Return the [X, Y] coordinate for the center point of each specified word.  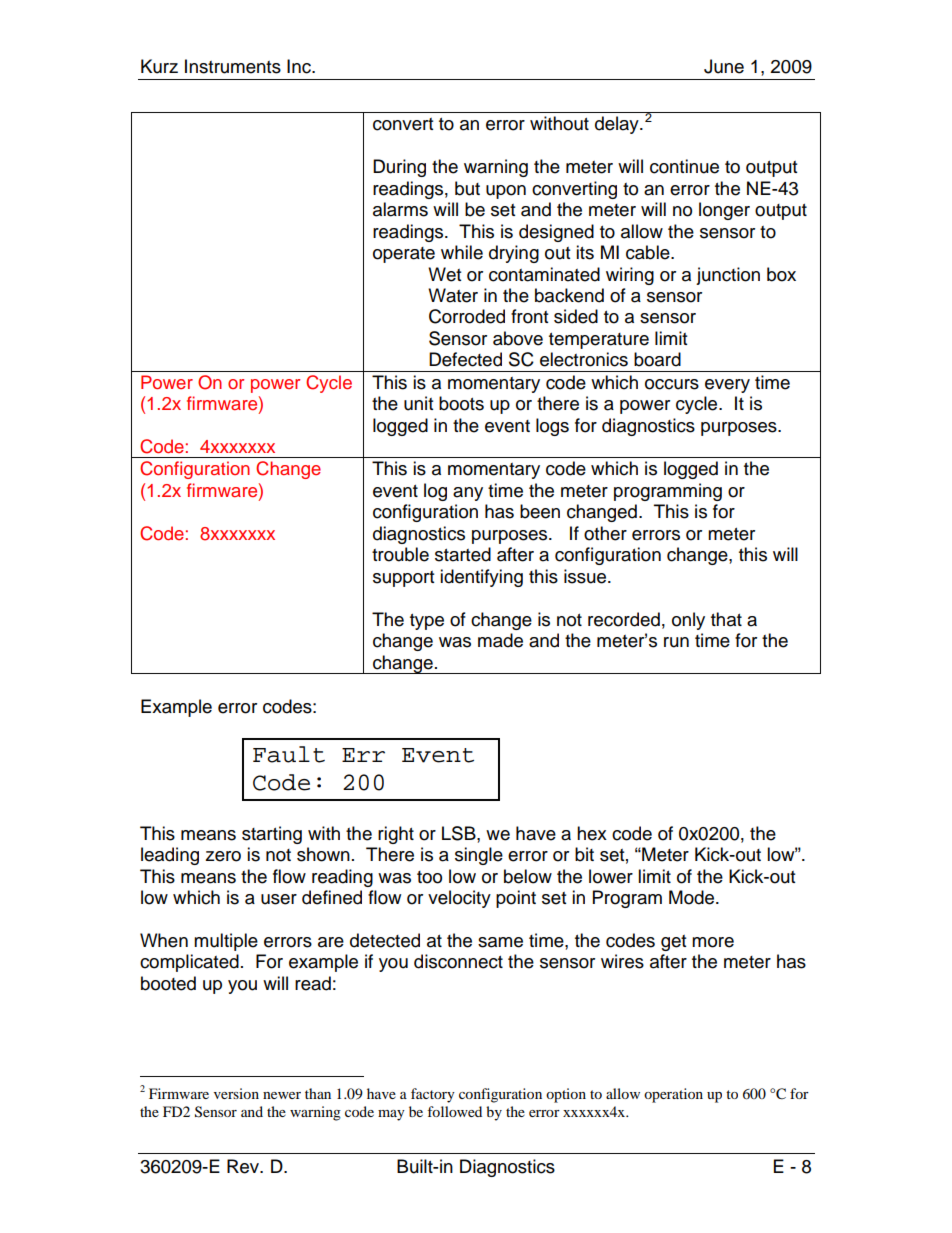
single [479, 856]
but [467, 188]
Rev [244, 1166]
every [727, 386]
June [724, 66]
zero [223, 856]
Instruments [233, 66]
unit [418, 403]
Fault [289, 754]
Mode [693, 897]
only [688, 621]
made [500, 640]
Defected [465, 359]
